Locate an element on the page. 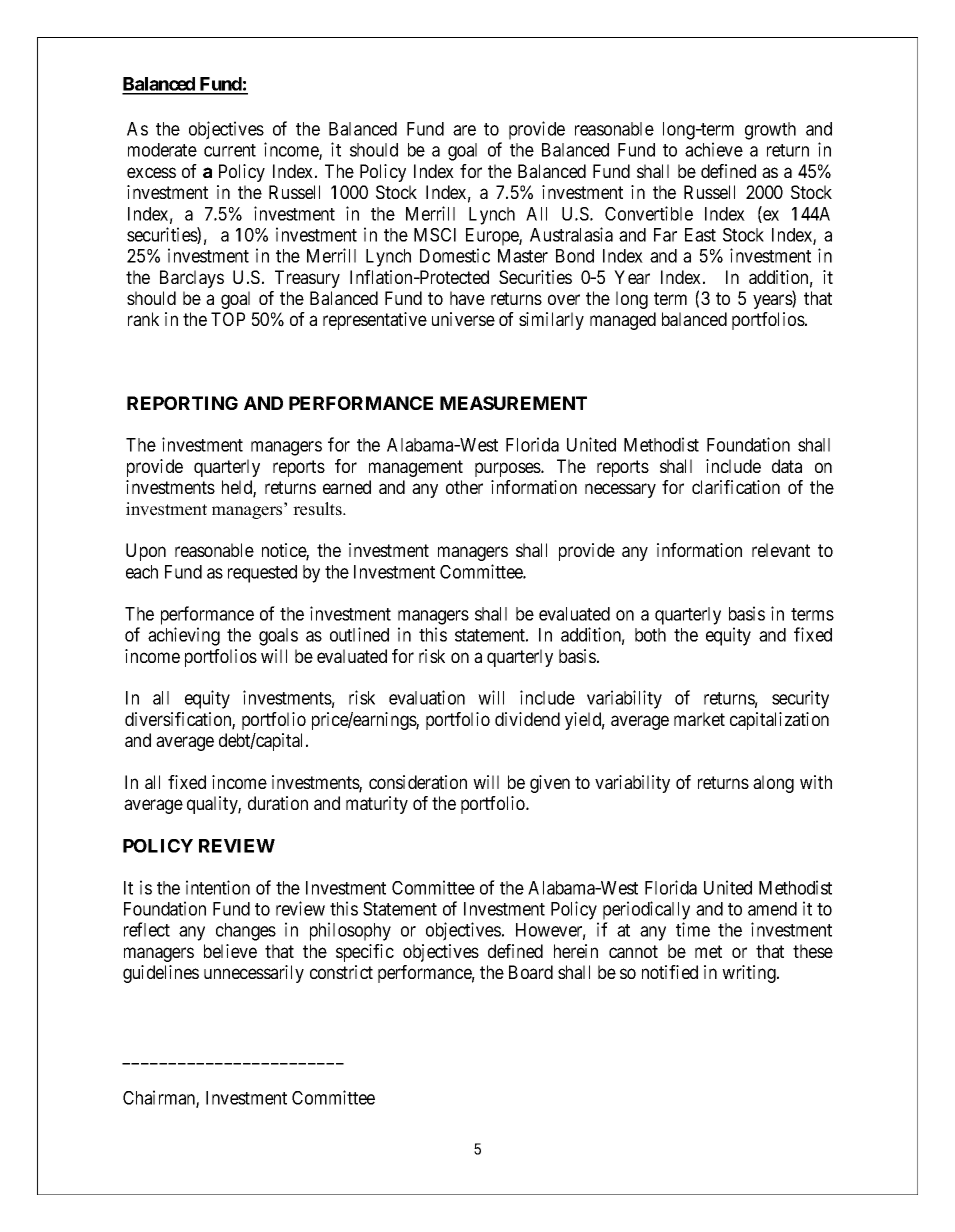 This page has height=1232, width=955. REPORTING is located at coordinates (182, 403).
